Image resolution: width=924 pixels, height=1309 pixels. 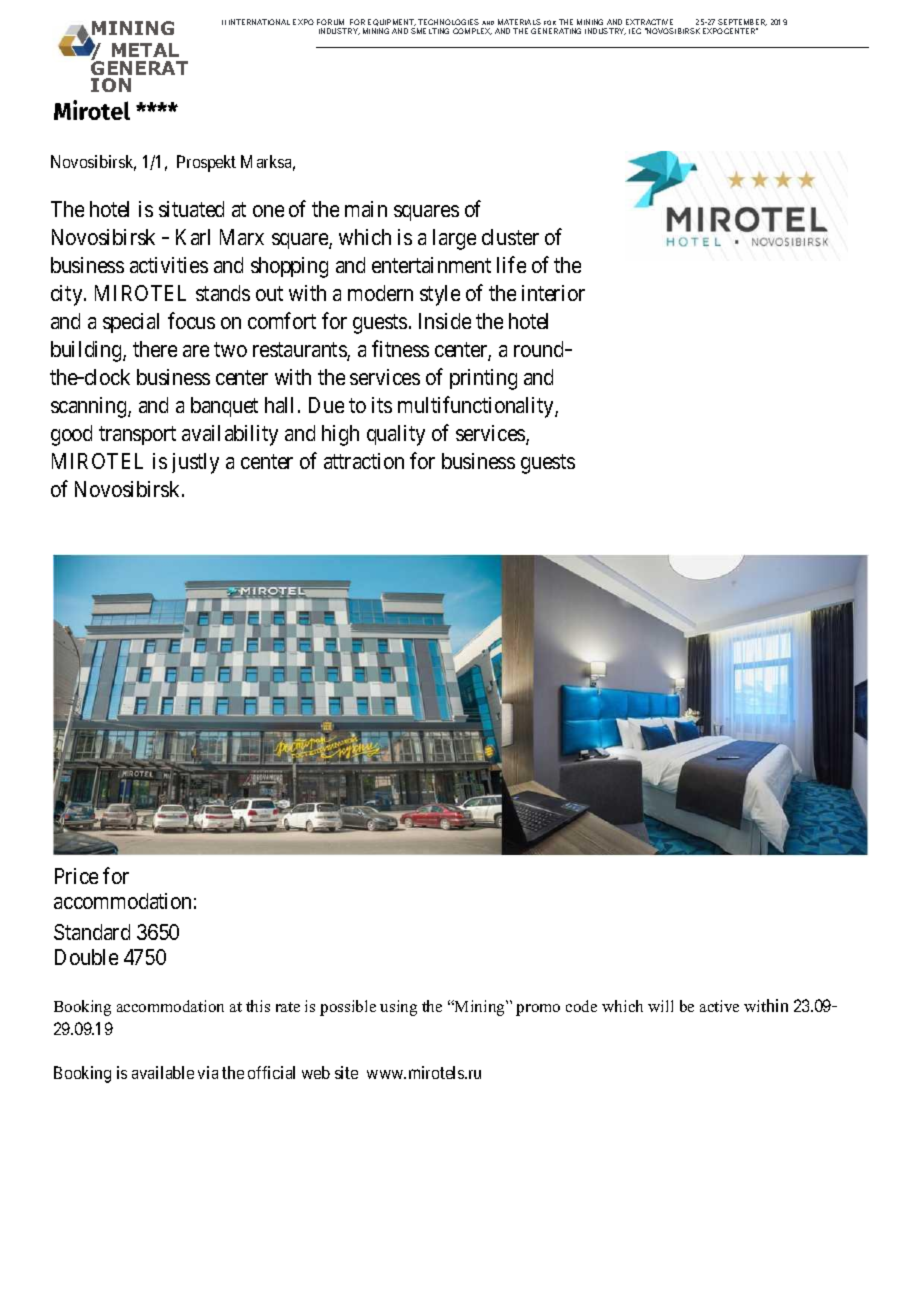 I want to click on available, so click(x=163, y=1072).
